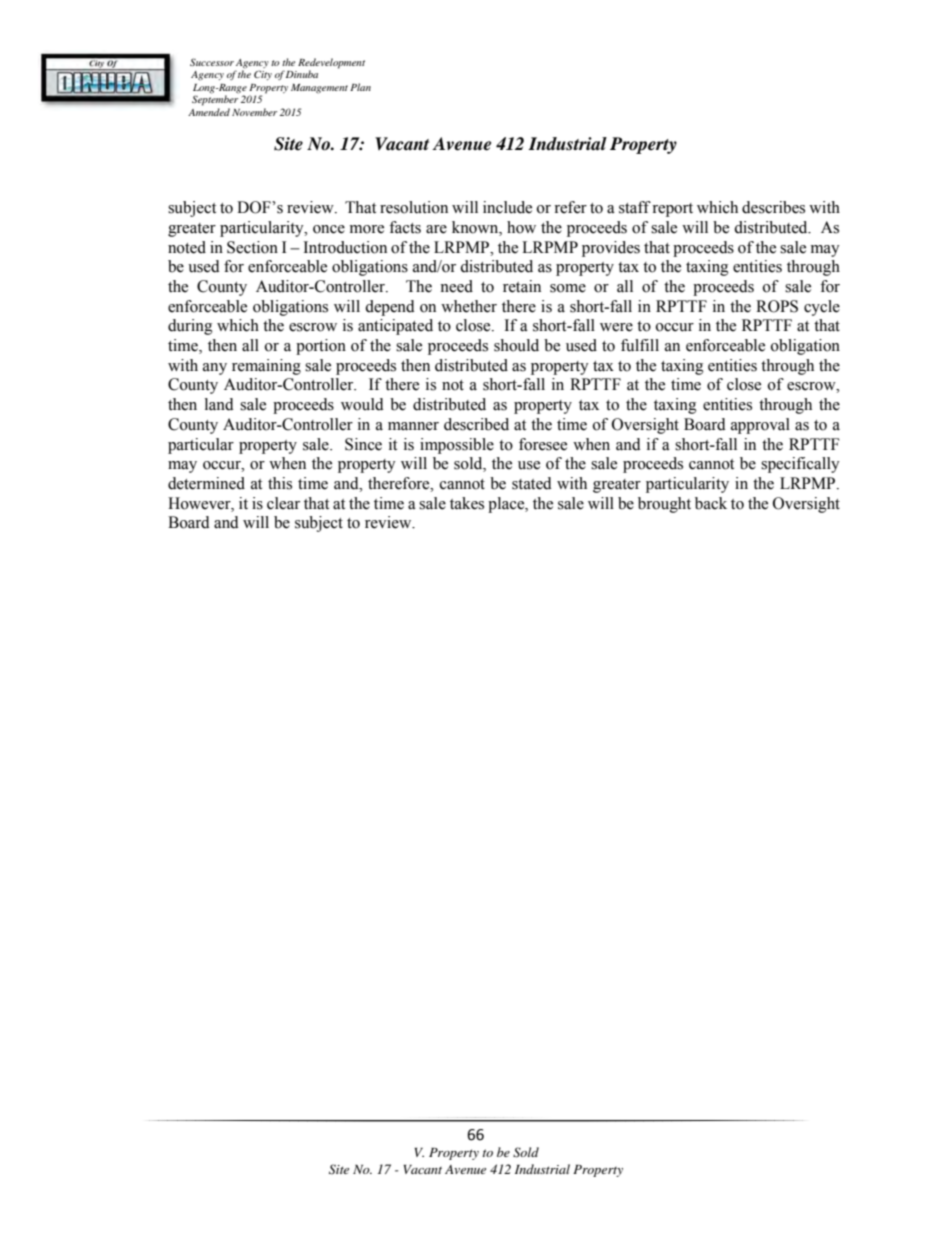  Describe the element at coordinates (252, 247) in the screenshot. I see `Section` at that location.
